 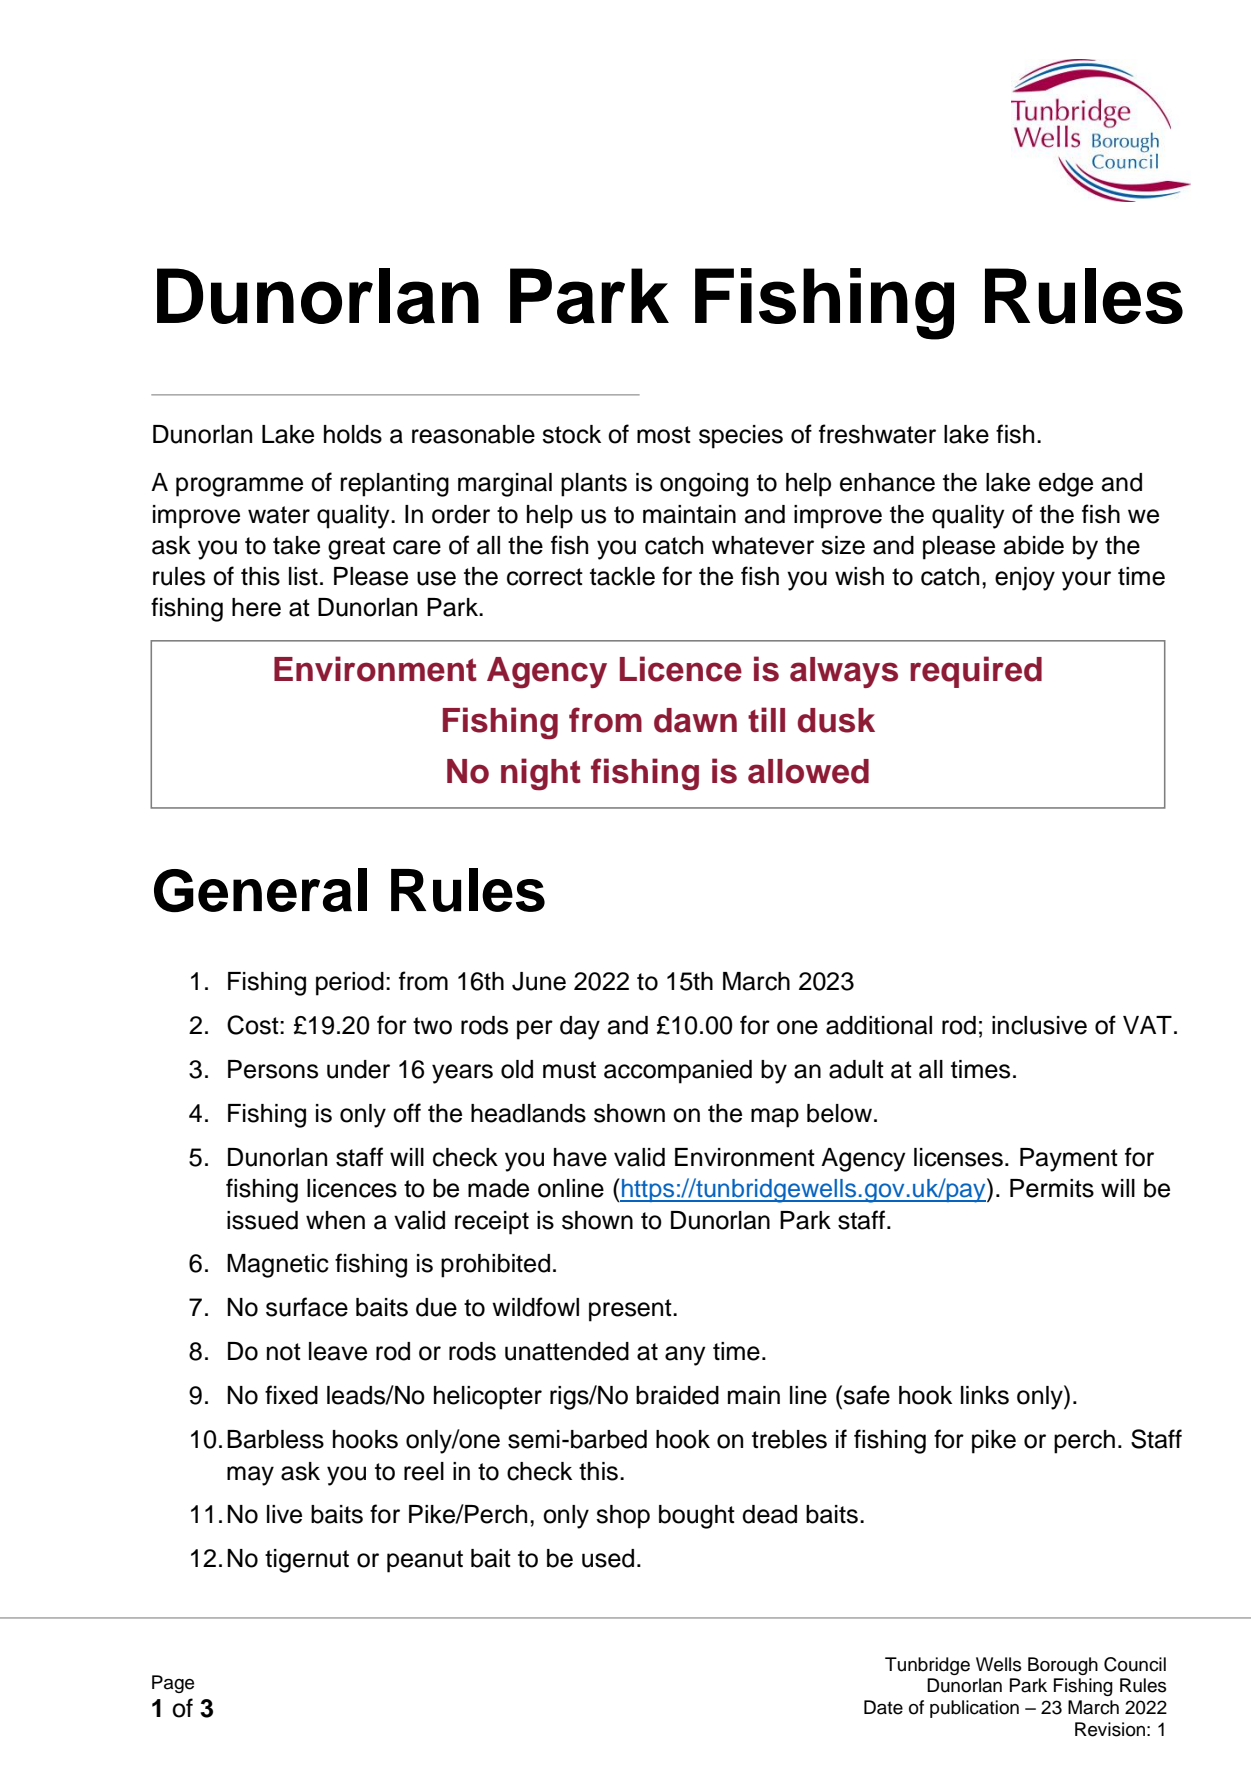 I want to click on present, so click(x=631, y=1310).
